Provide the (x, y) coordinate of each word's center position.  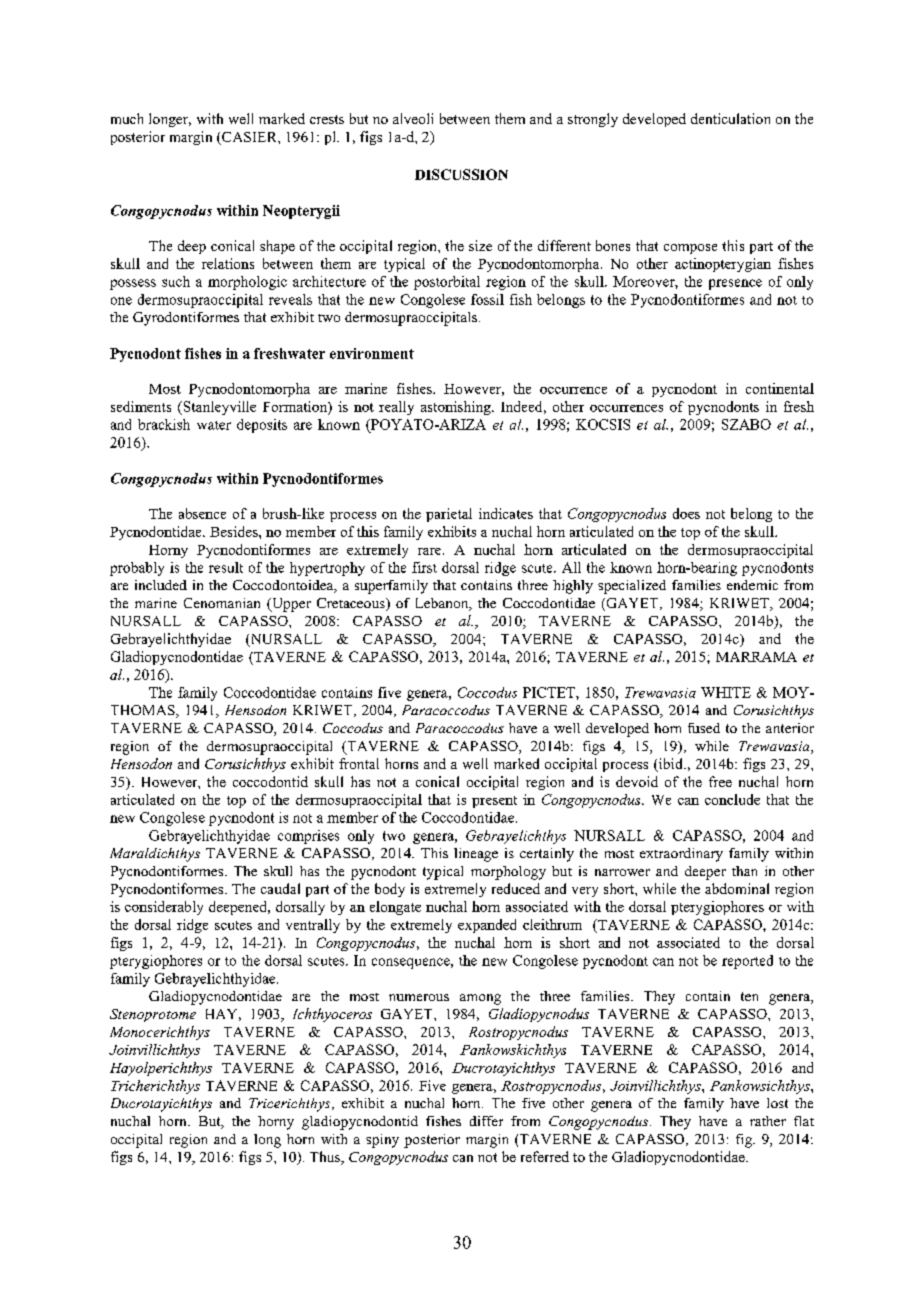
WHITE (726, 692)
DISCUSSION (461, 174)
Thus (326, 1158)
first (424, 567)
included (161, 585)
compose (690, 249)
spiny (382, 1141)
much (127, 118)
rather (768, 1121)
